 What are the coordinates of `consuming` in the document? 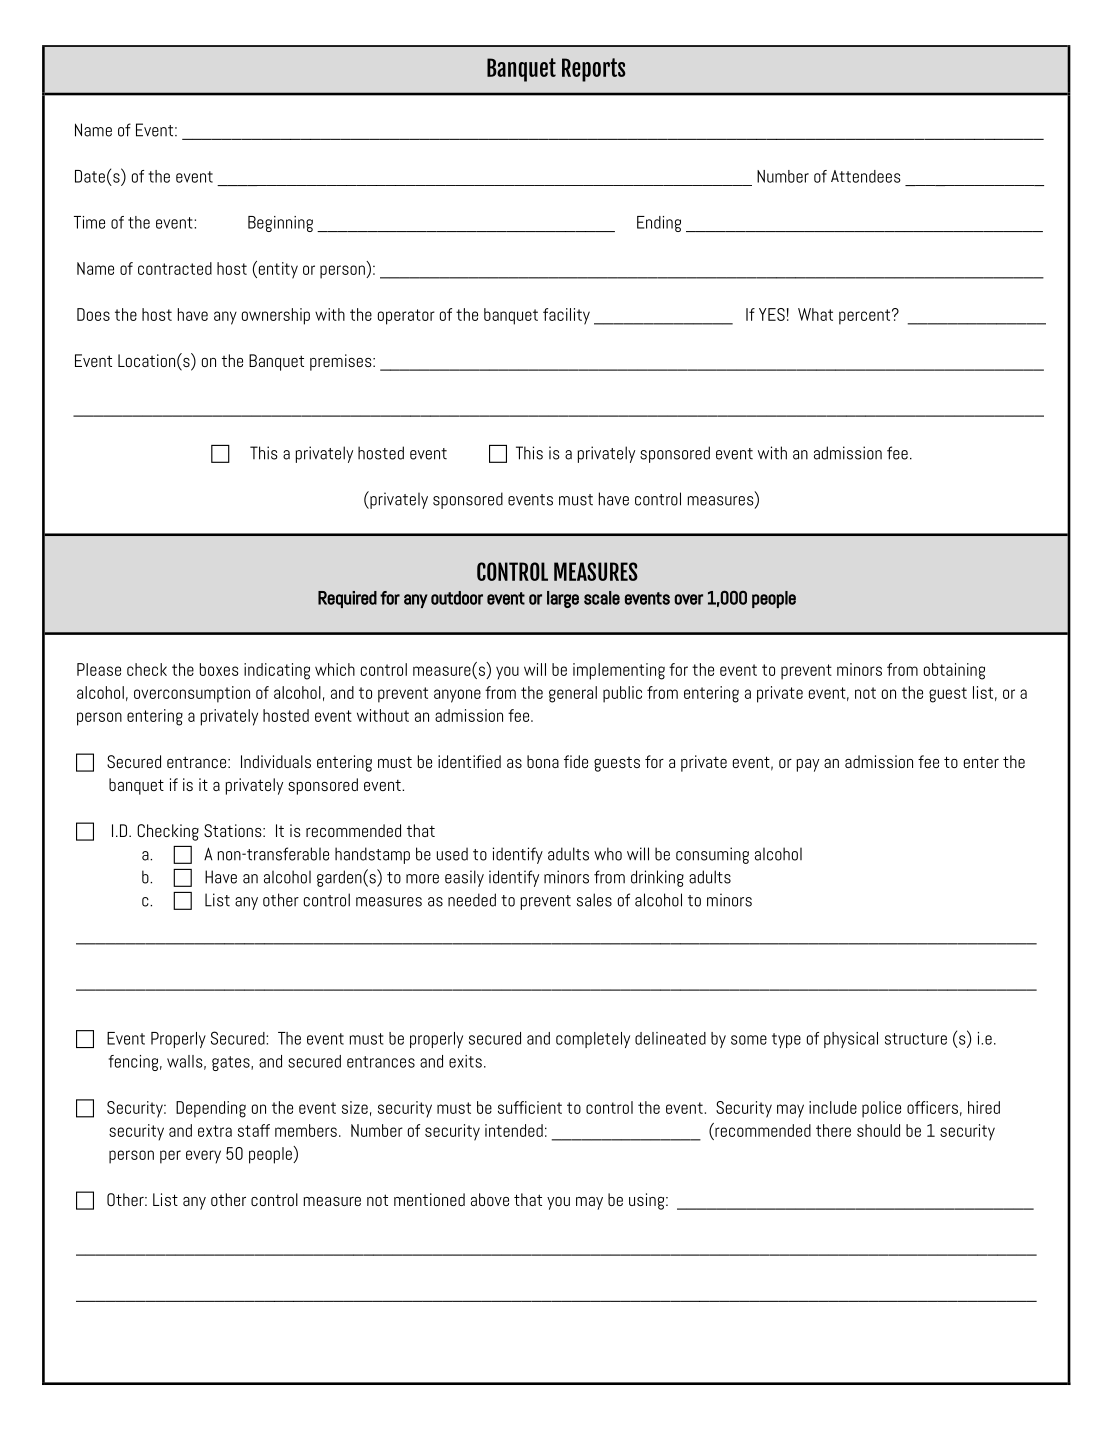 It's located at (712, 855).
